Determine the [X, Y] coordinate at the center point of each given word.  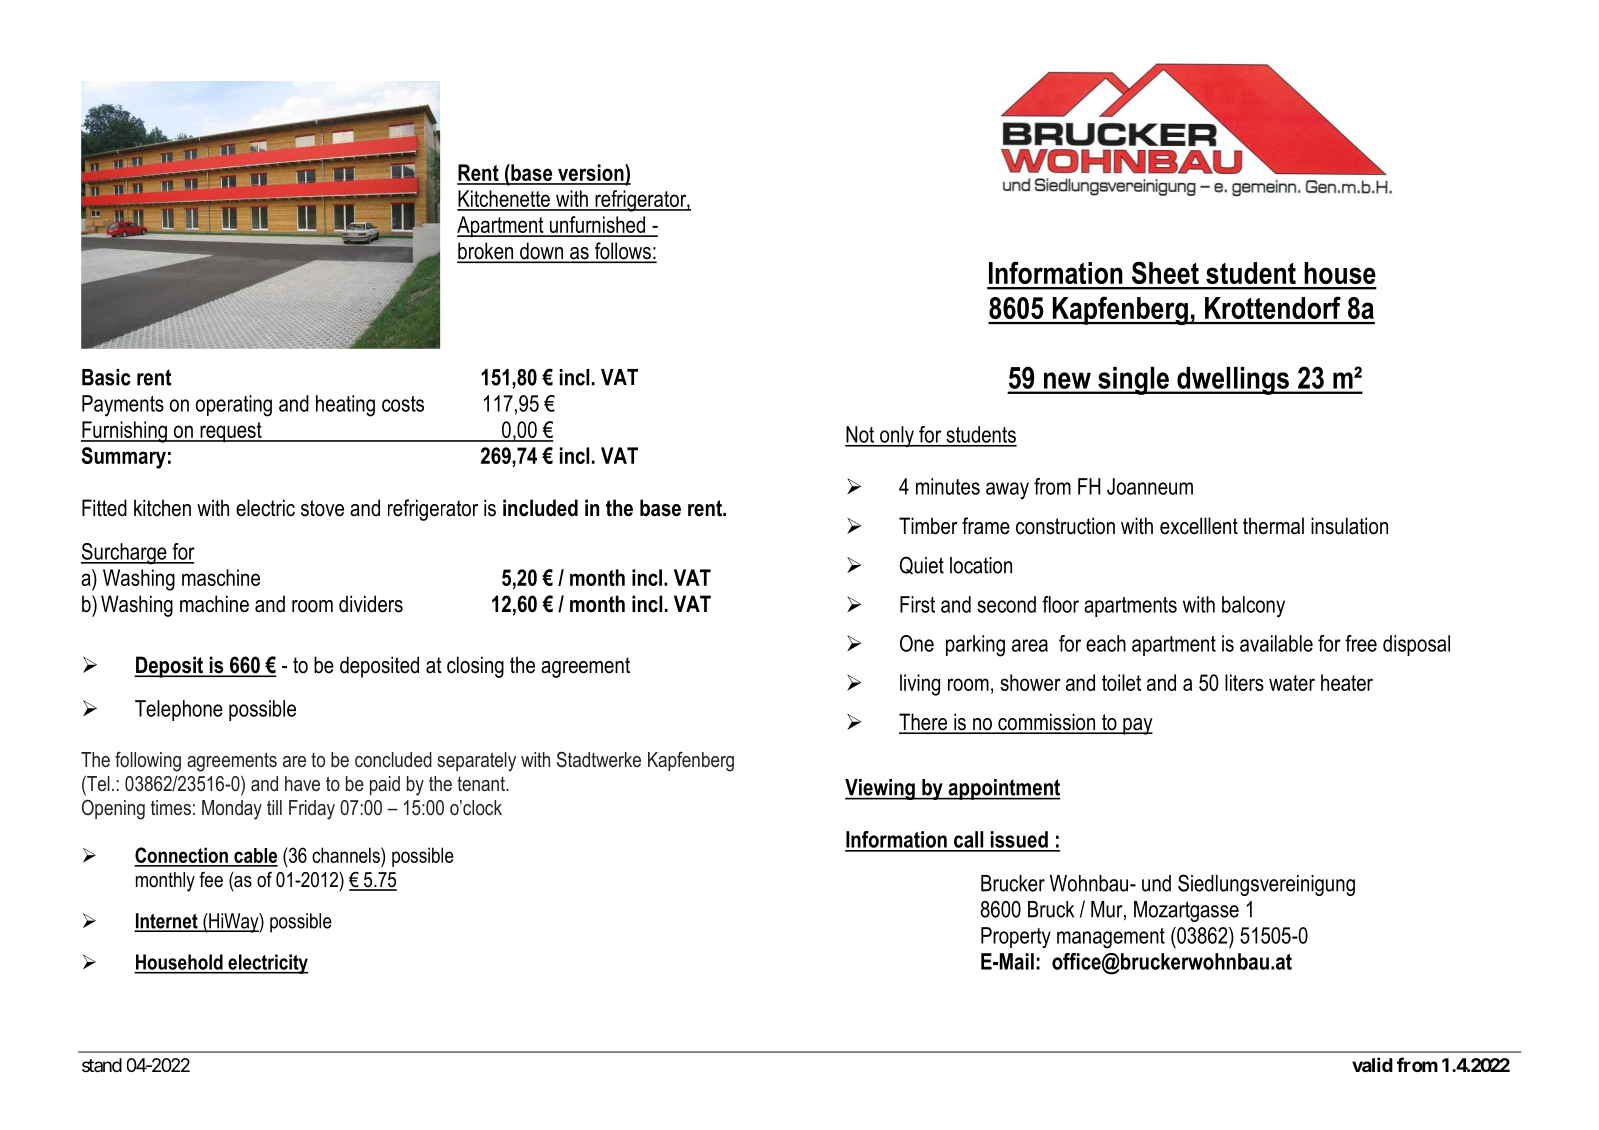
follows [622, 252]
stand [102, 1065]
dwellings [1233, 381]
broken [486, 252]
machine [214, 604]
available [1276, 643]
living [920, 685]
